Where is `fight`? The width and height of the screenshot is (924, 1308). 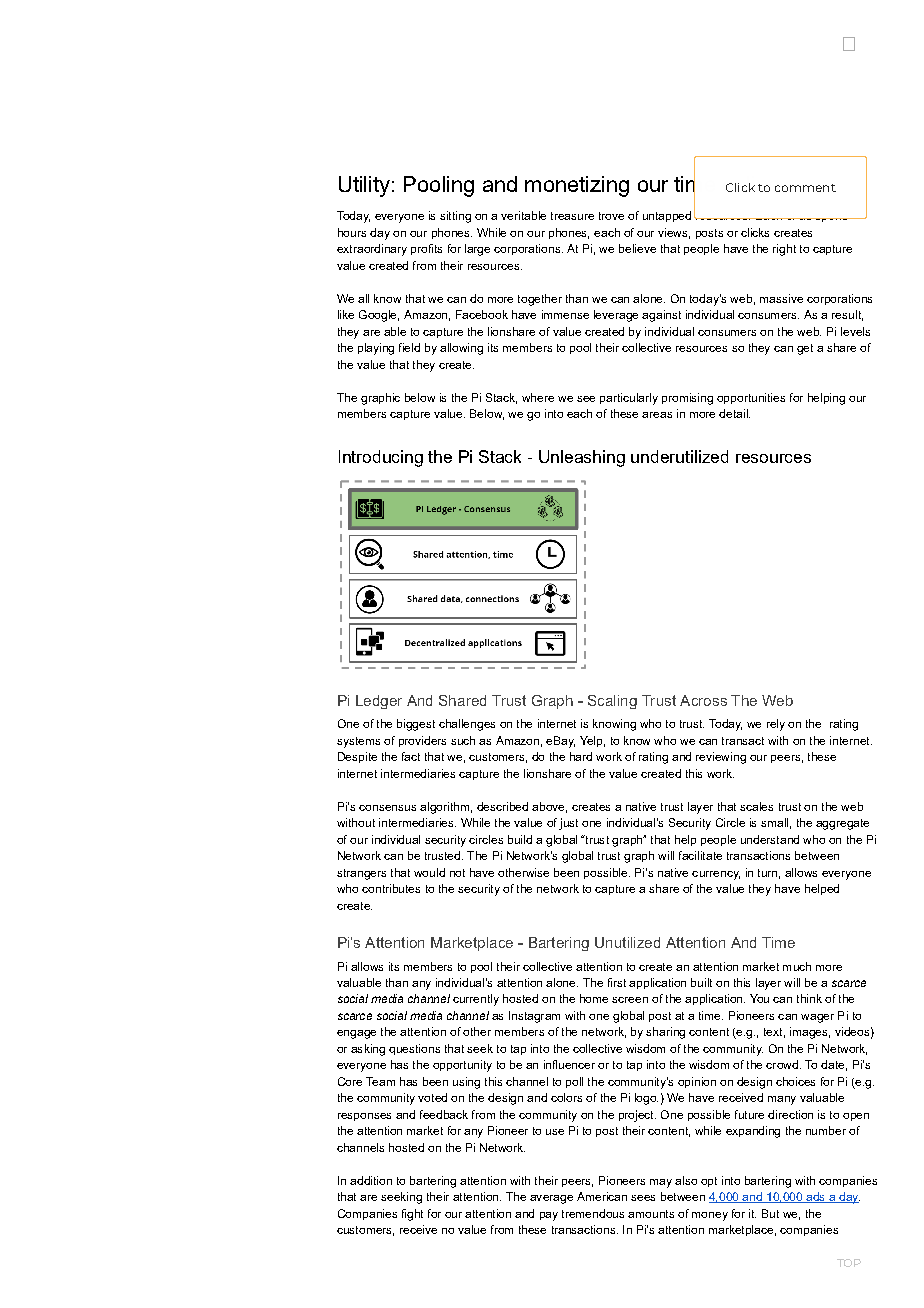 fight is located at coordinates (412, 1215).
